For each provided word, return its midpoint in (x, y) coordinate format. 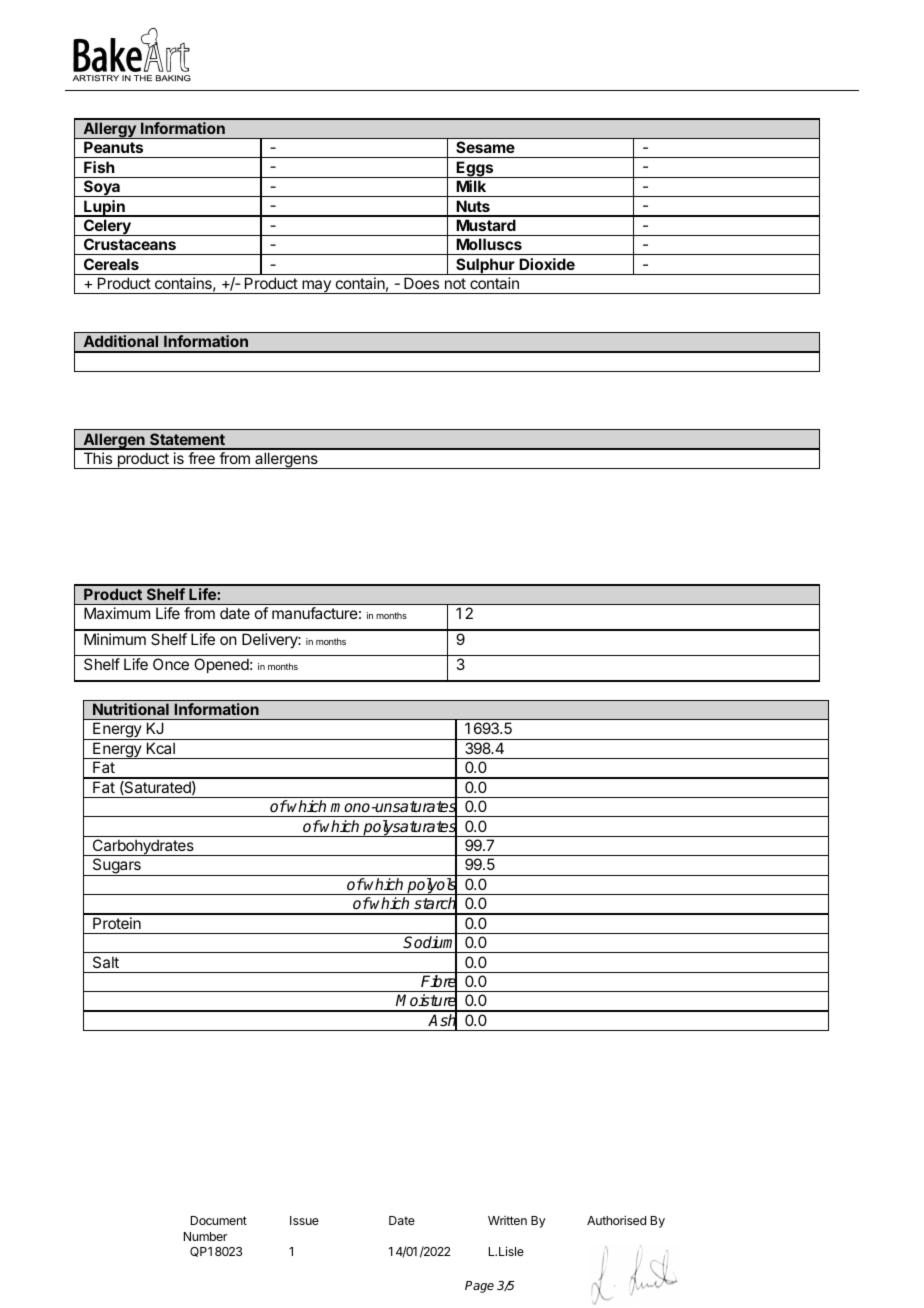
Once (171, 664)
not (455, 283)
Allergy (109, 130)
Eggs (475, 169)
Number (205, 1236)
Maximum (117, 613)
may (316, 287)
